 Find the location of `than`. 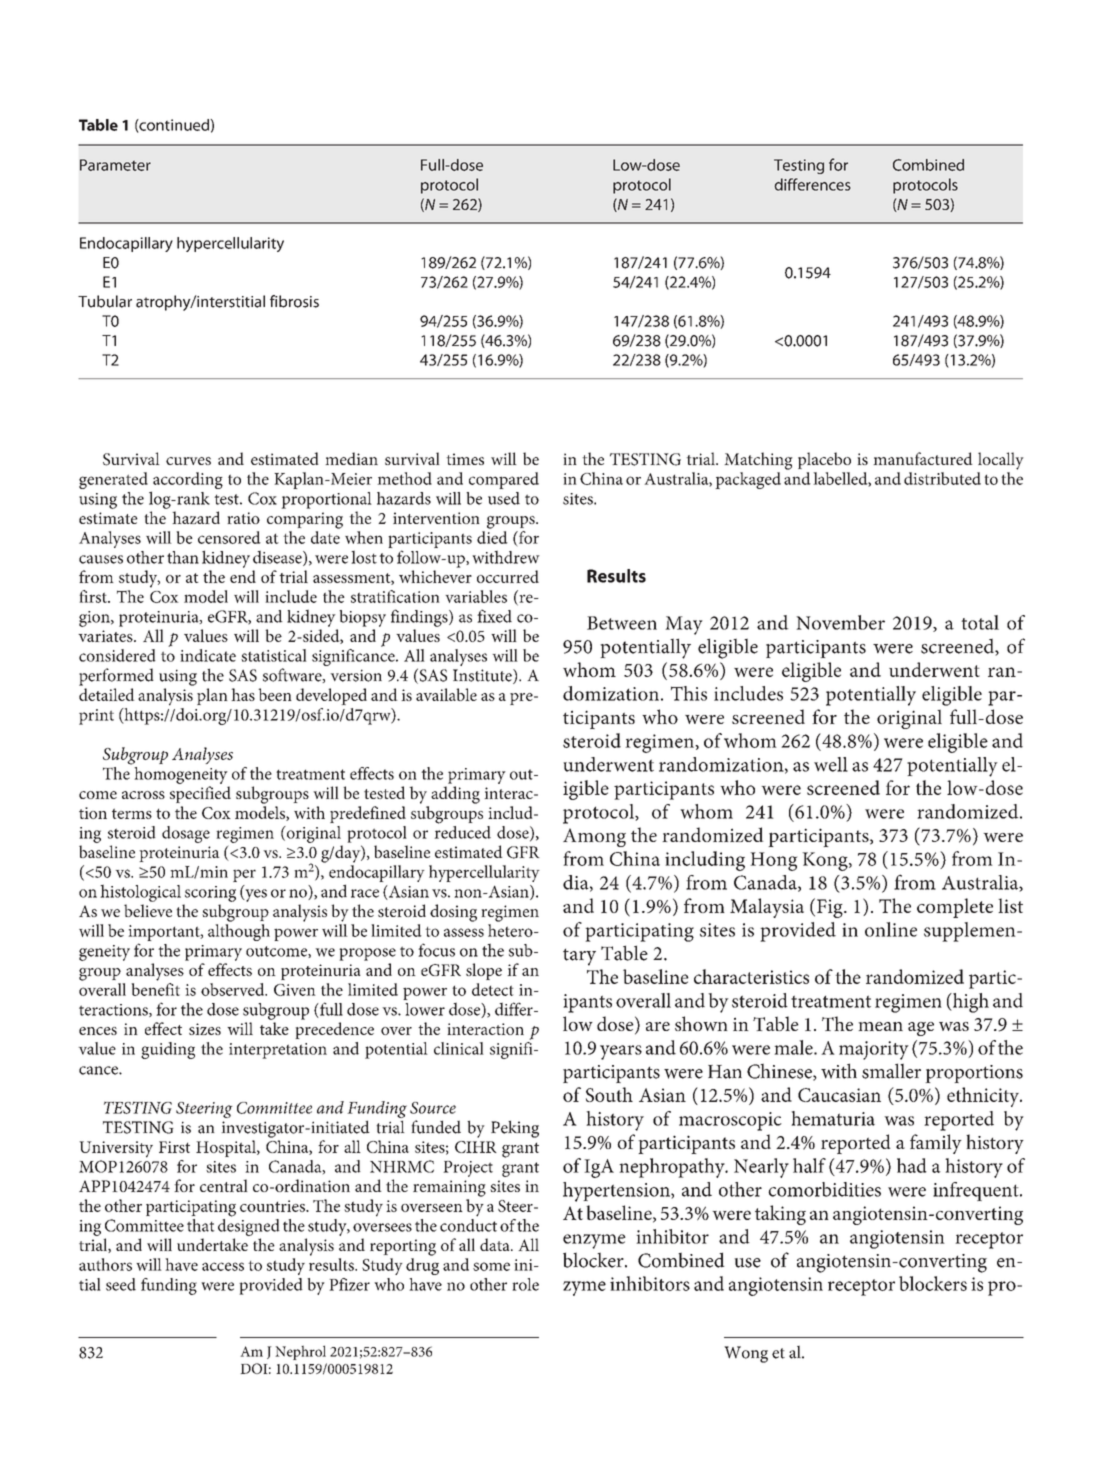

than is located at coordinates (183, 557).
